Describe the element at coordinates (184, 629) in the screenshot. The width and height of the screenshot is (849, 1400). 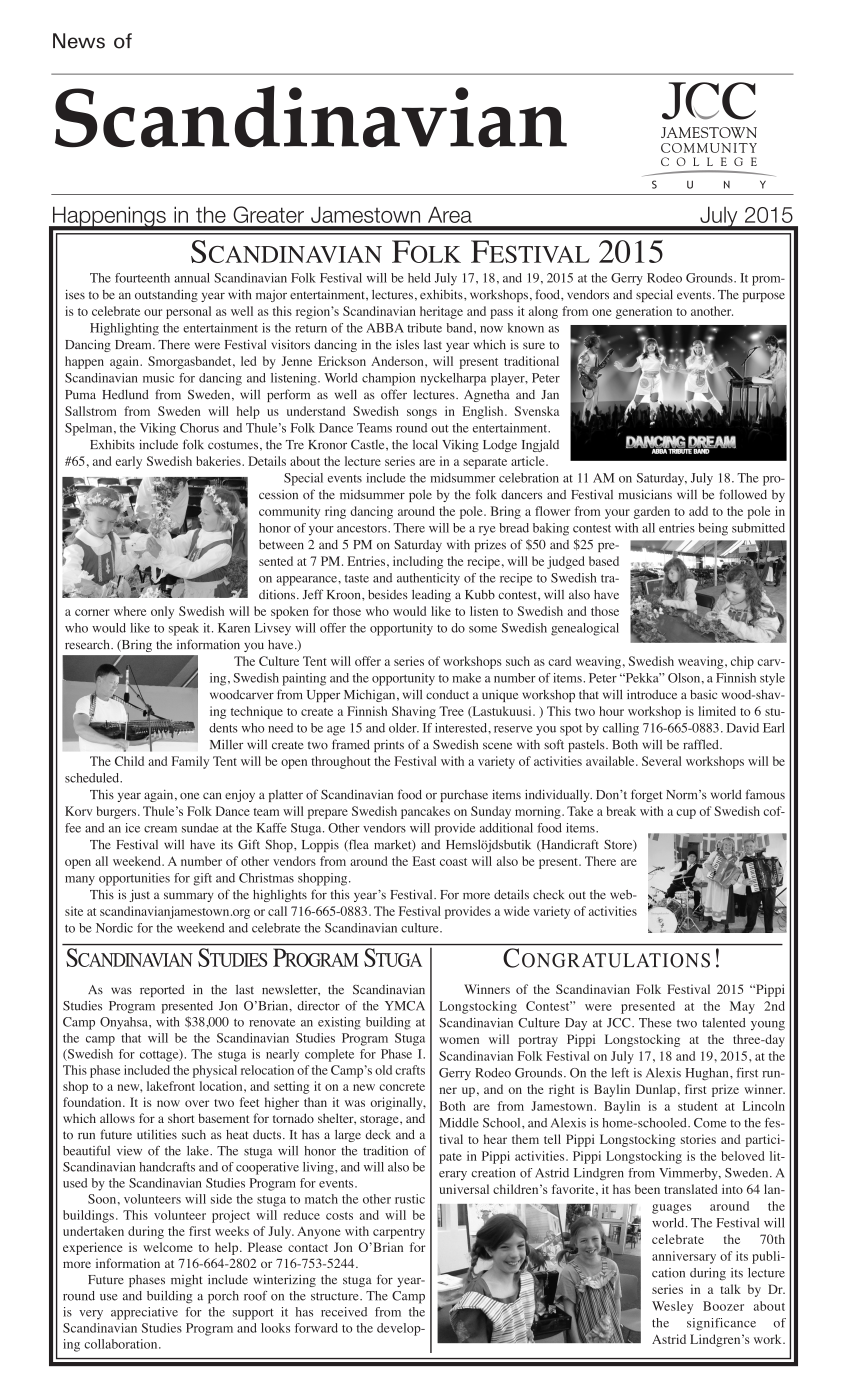
I see `speak` at that location.
